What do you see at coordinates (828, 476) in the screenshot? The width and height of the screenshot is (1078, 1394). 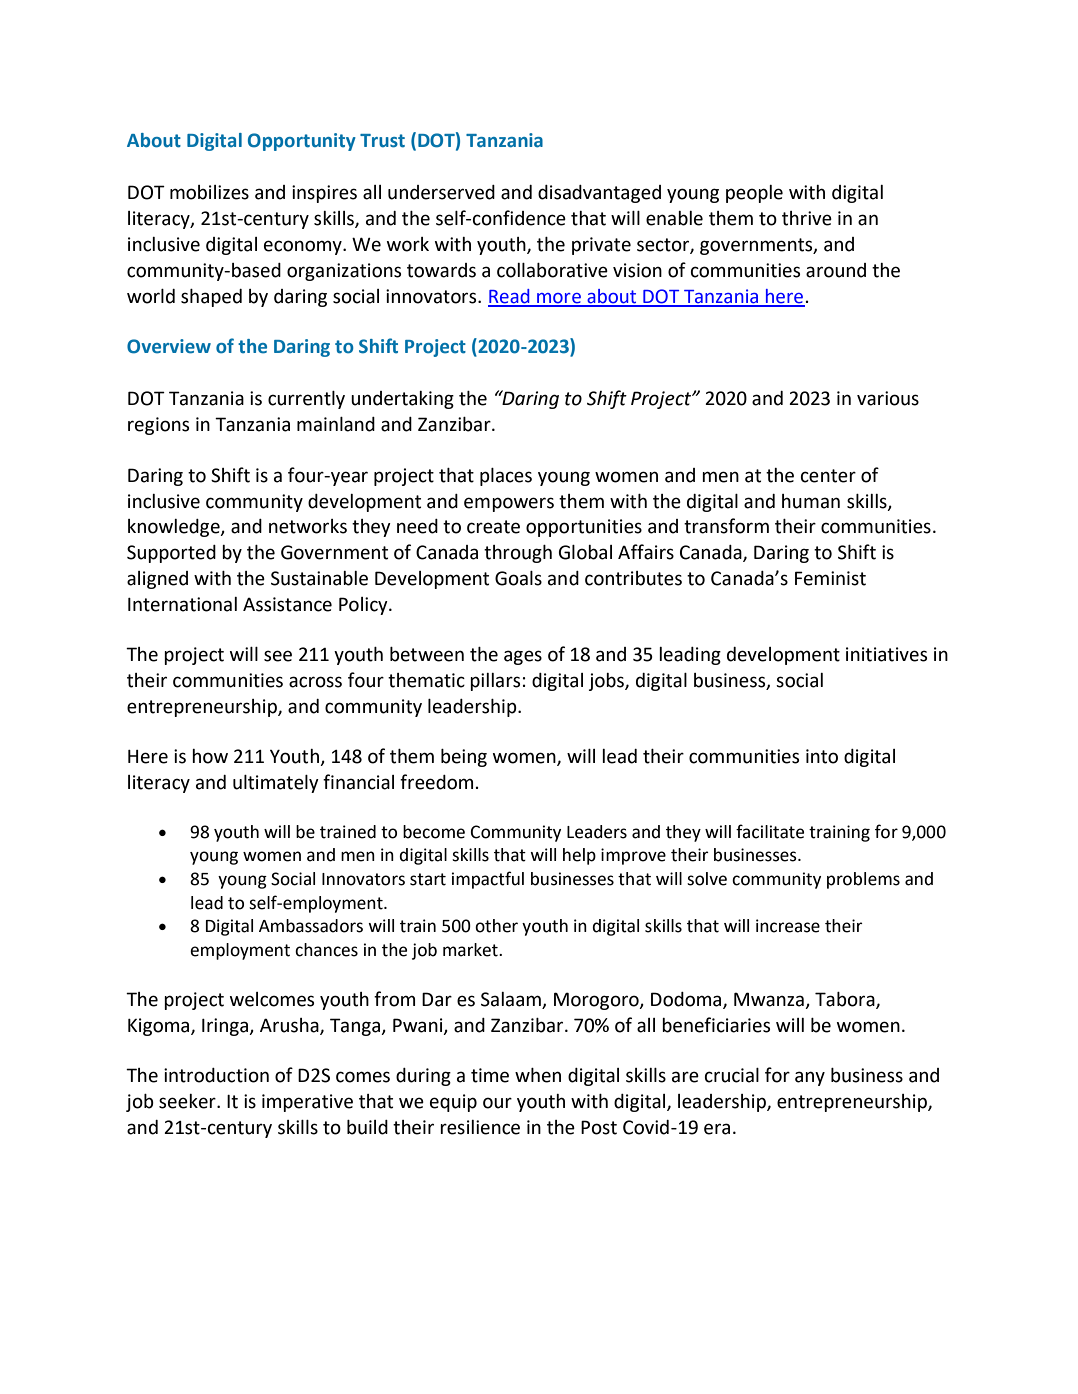 I see `center` at bounding box center [828, 476].
